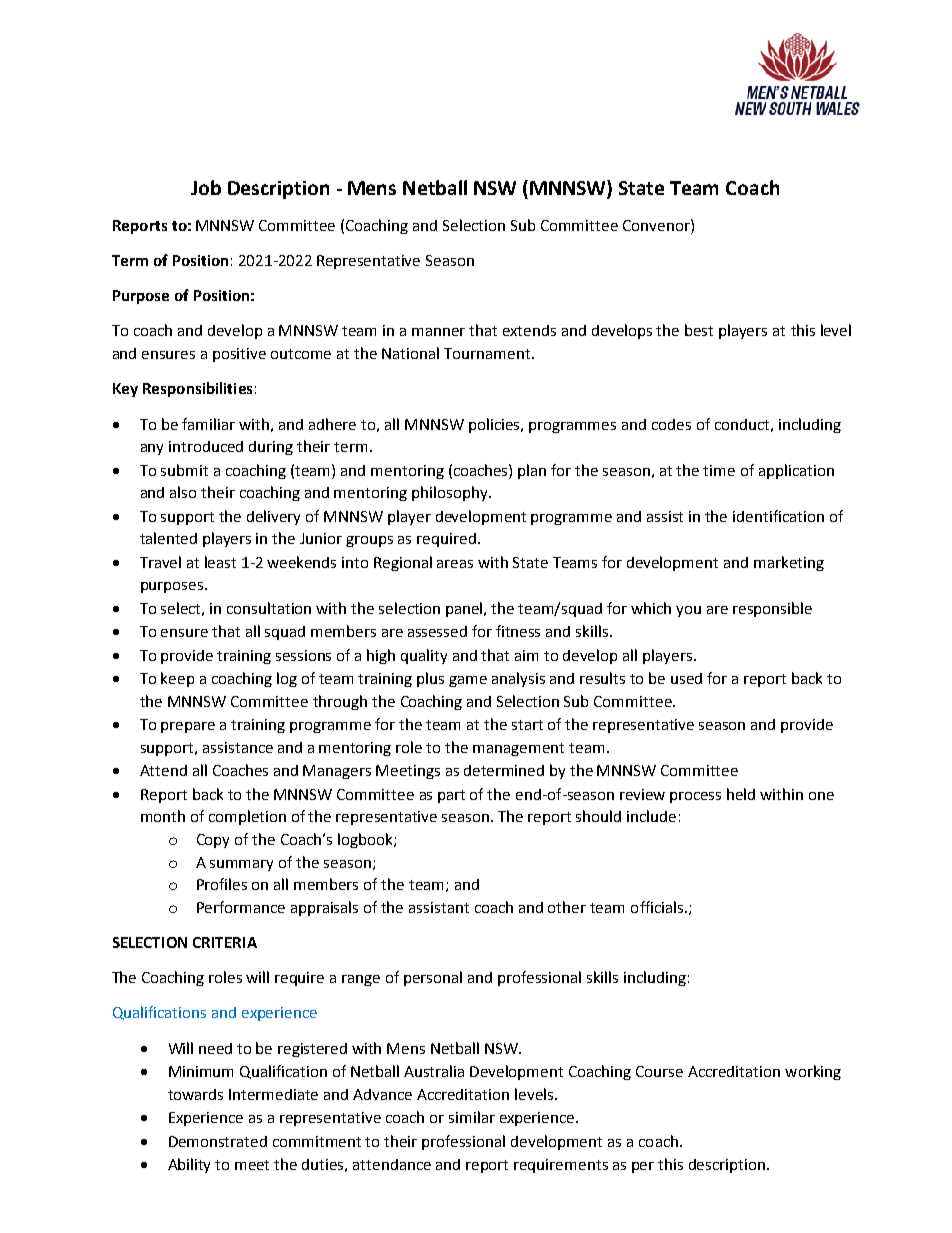  I want to click on manner, so click(438, 332).
